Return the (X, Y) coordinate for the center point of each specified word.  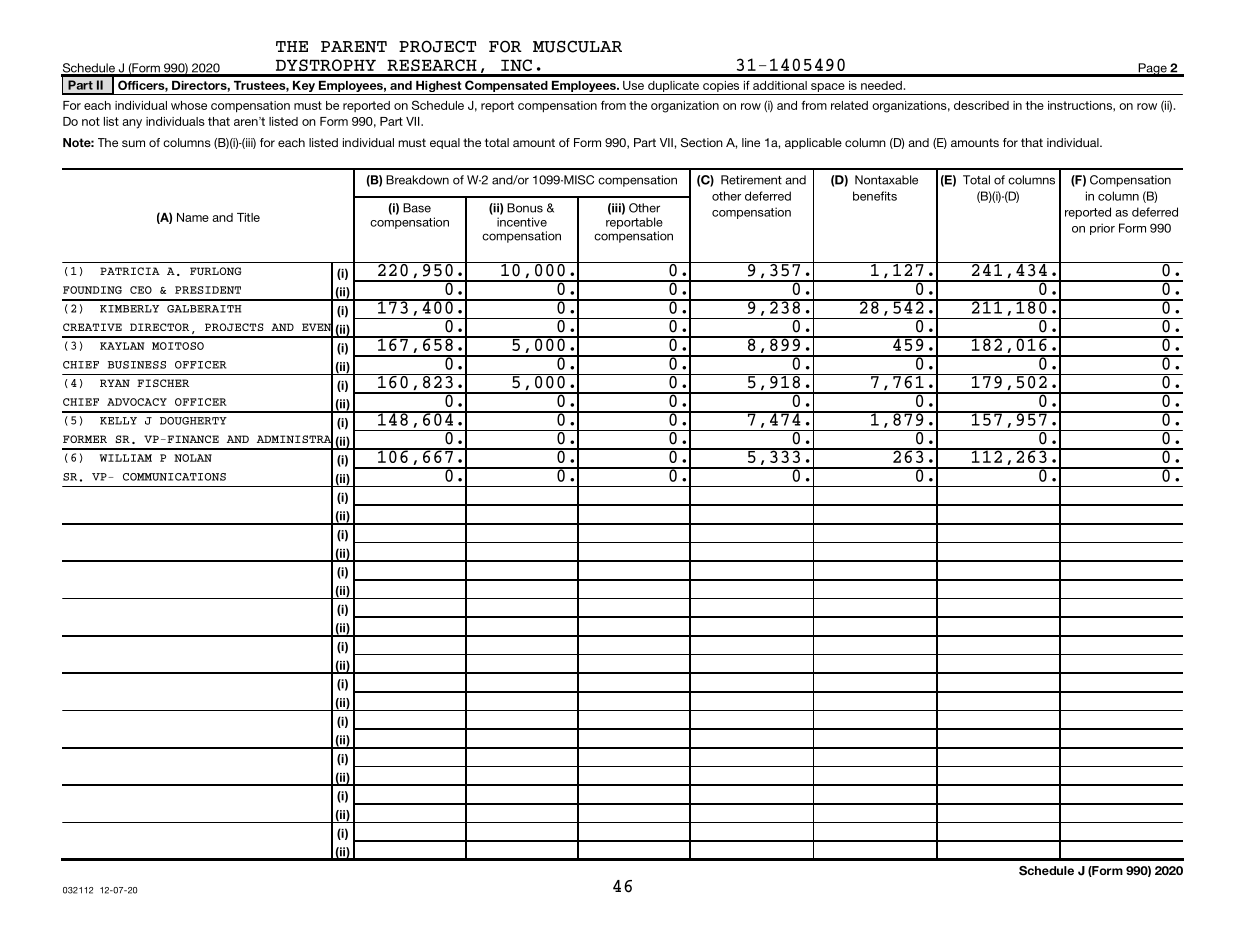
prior (1102, 229)
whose (189, 105)
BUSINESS (137, 365)
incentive (522, 222)
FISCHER (163, 383)
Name (193, 217)
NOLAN (193, 458)
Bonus (525, 208)
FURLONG (215, 271)
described (981, 105)
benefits (875, 196)
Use (633, 85)
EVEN (317, 327)
